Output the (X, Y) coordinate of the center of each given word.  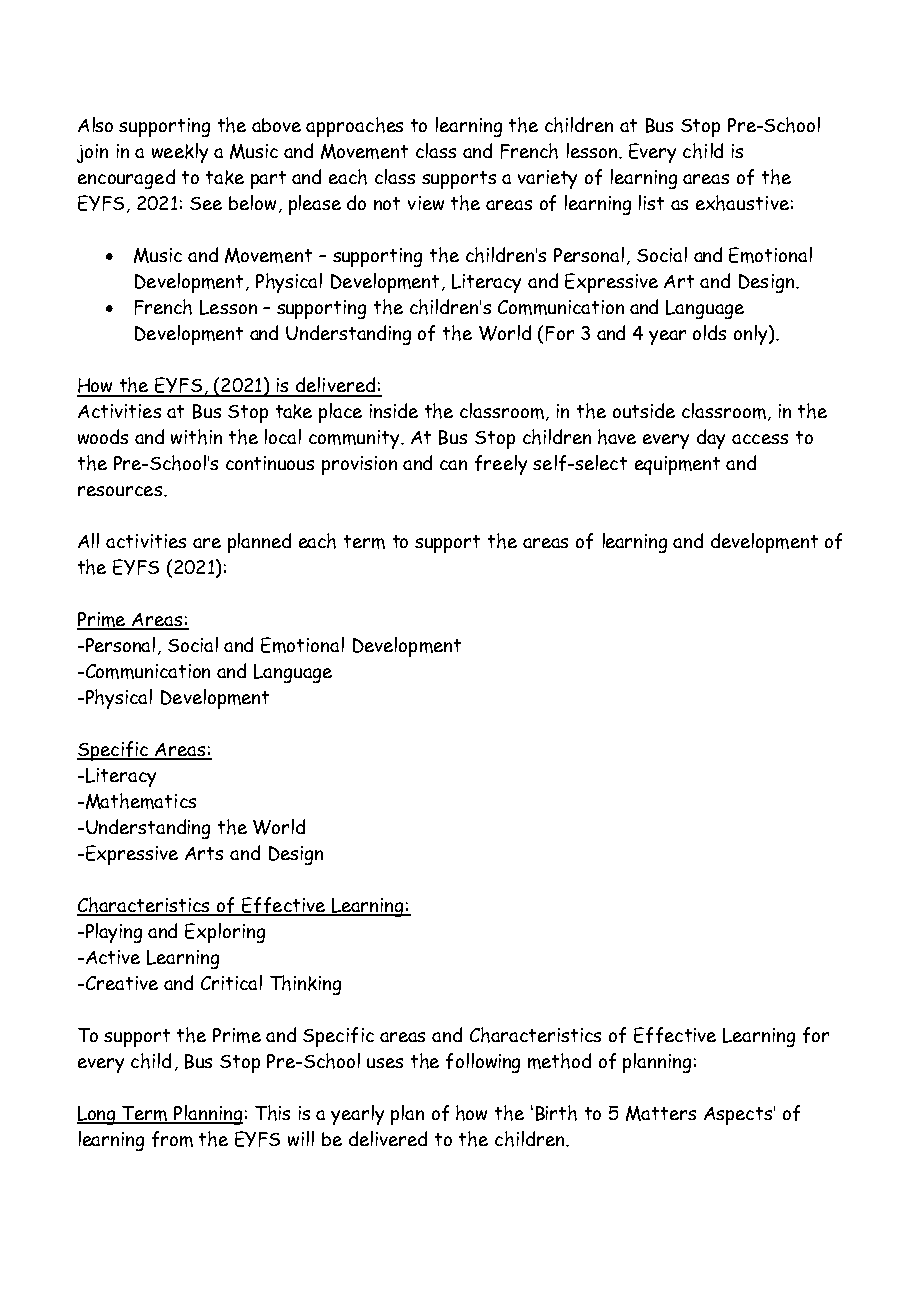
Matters (661, 1113)
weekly (180, 153)
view (426, 203)
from (172, 1139)
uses (385, 1063)
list (651, 202)
